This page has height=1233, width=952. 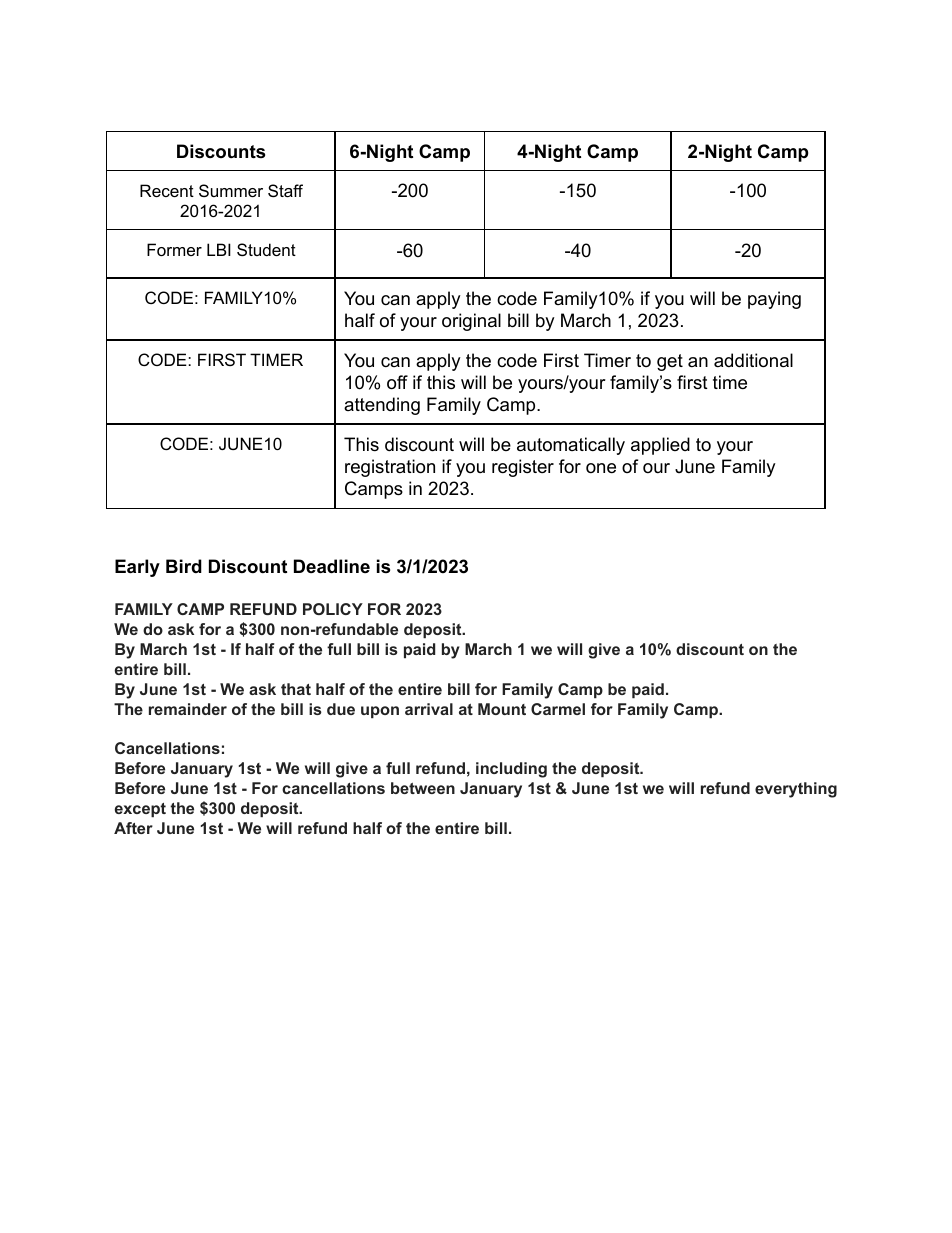 I want to click on between, so click(x=423, y=788).
